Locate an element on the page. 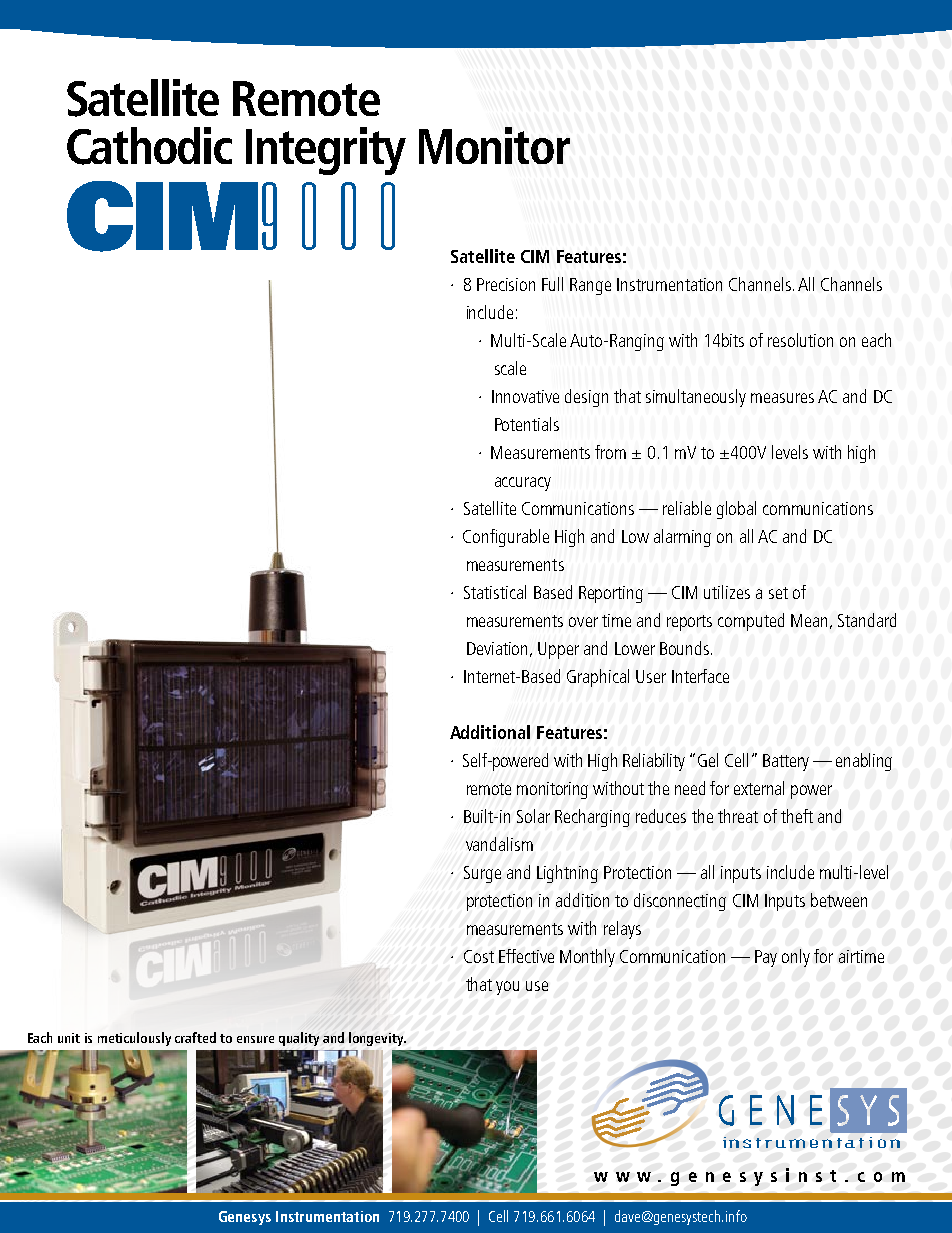  Potentials is located at coordinates (527, 424).
